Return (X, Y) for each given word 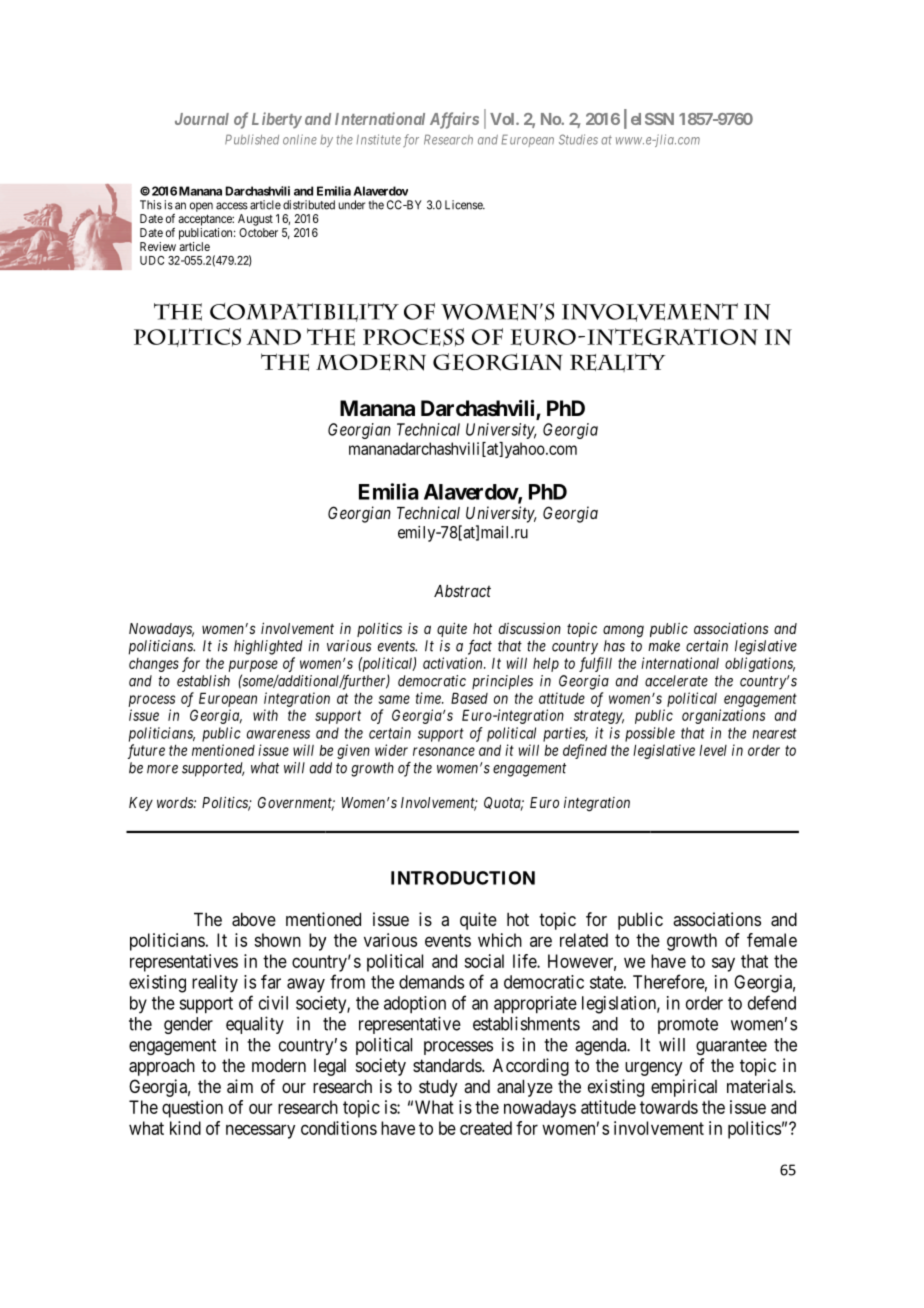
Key (141, 804)
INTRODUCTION (463, 878)
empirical (684, 1088)
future (146, 751)
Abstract (462, 591)
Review (158, 246)
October (258, 232)
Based (469, 698)
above (254, 919)
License (464, 205)
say (723, 964)
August (255, 220)
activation (454, 663)
